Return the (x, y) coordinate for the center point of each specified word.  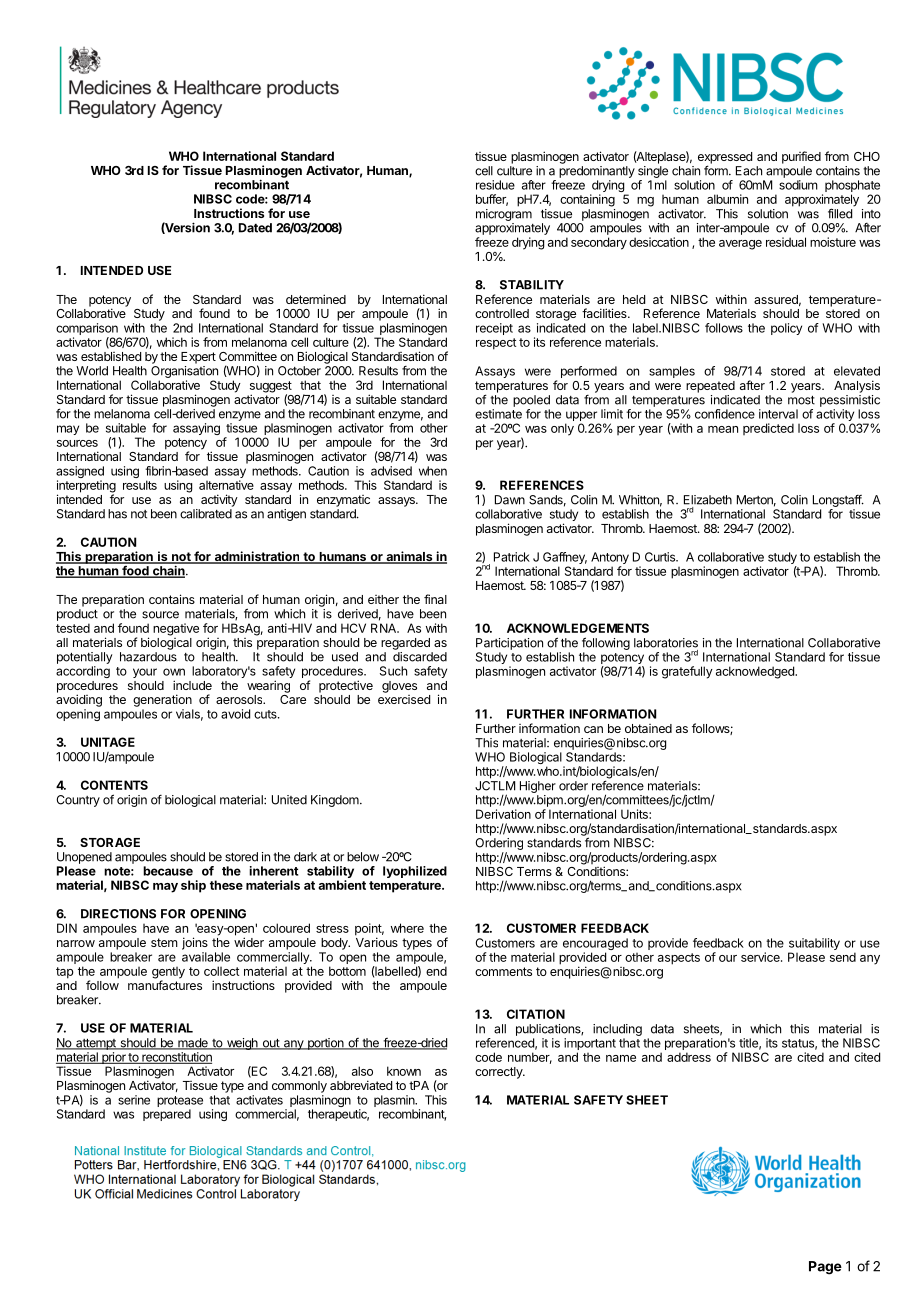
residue (495, 185)
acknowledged (756, 672)
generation (162, 700)
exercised (404, 699)
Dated (255, 228)
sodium (798, 185)
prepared (167, 1115)
